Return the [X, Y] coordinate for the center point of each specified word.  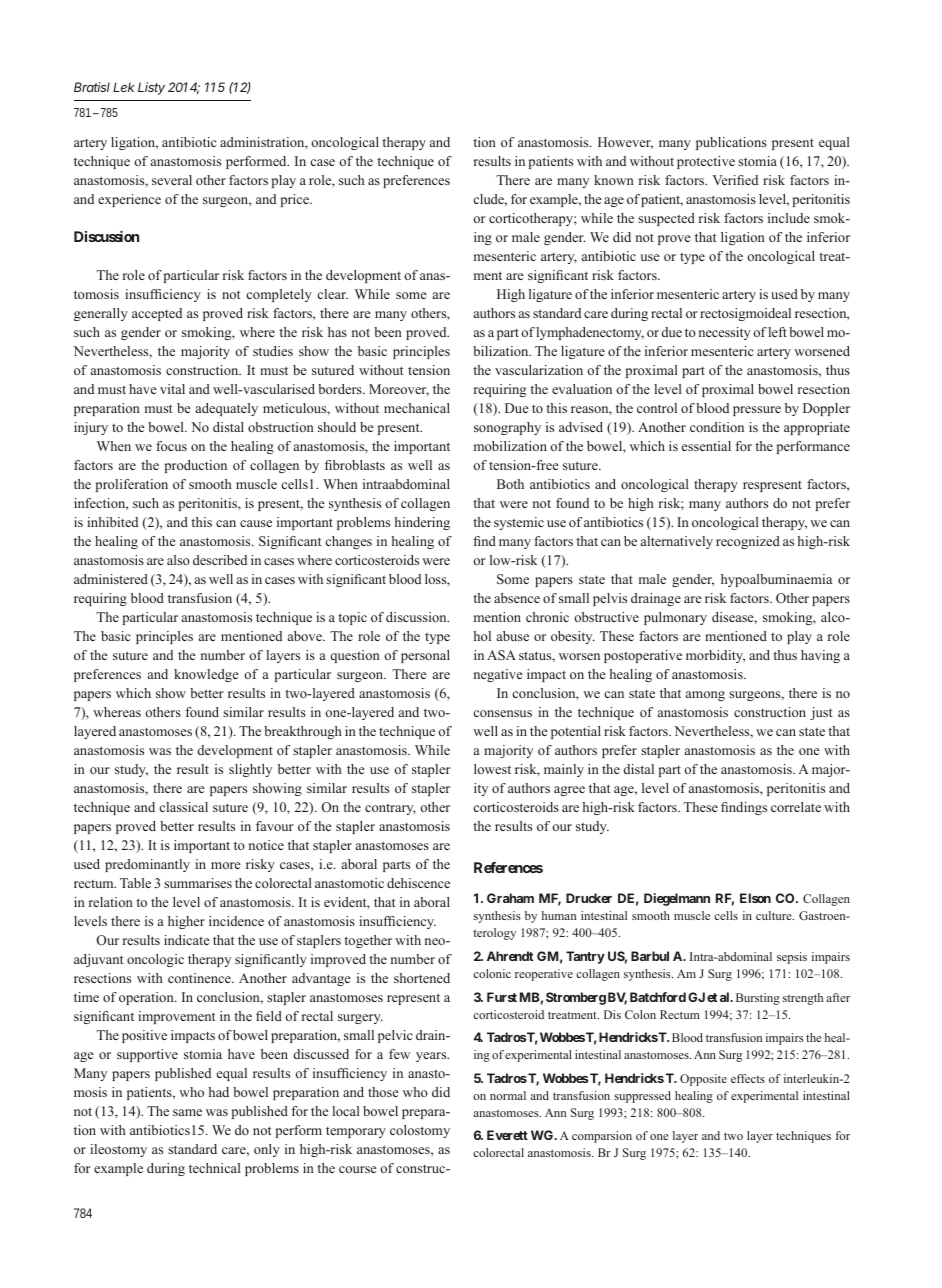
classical [184, 807]
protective [706, 162]
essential [706, 446]
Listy [151, 88]
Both [510, 484]
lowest [492, 769]
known [614, 180]
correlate [796, 807]
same [187, 1112]
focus [171, 446]
